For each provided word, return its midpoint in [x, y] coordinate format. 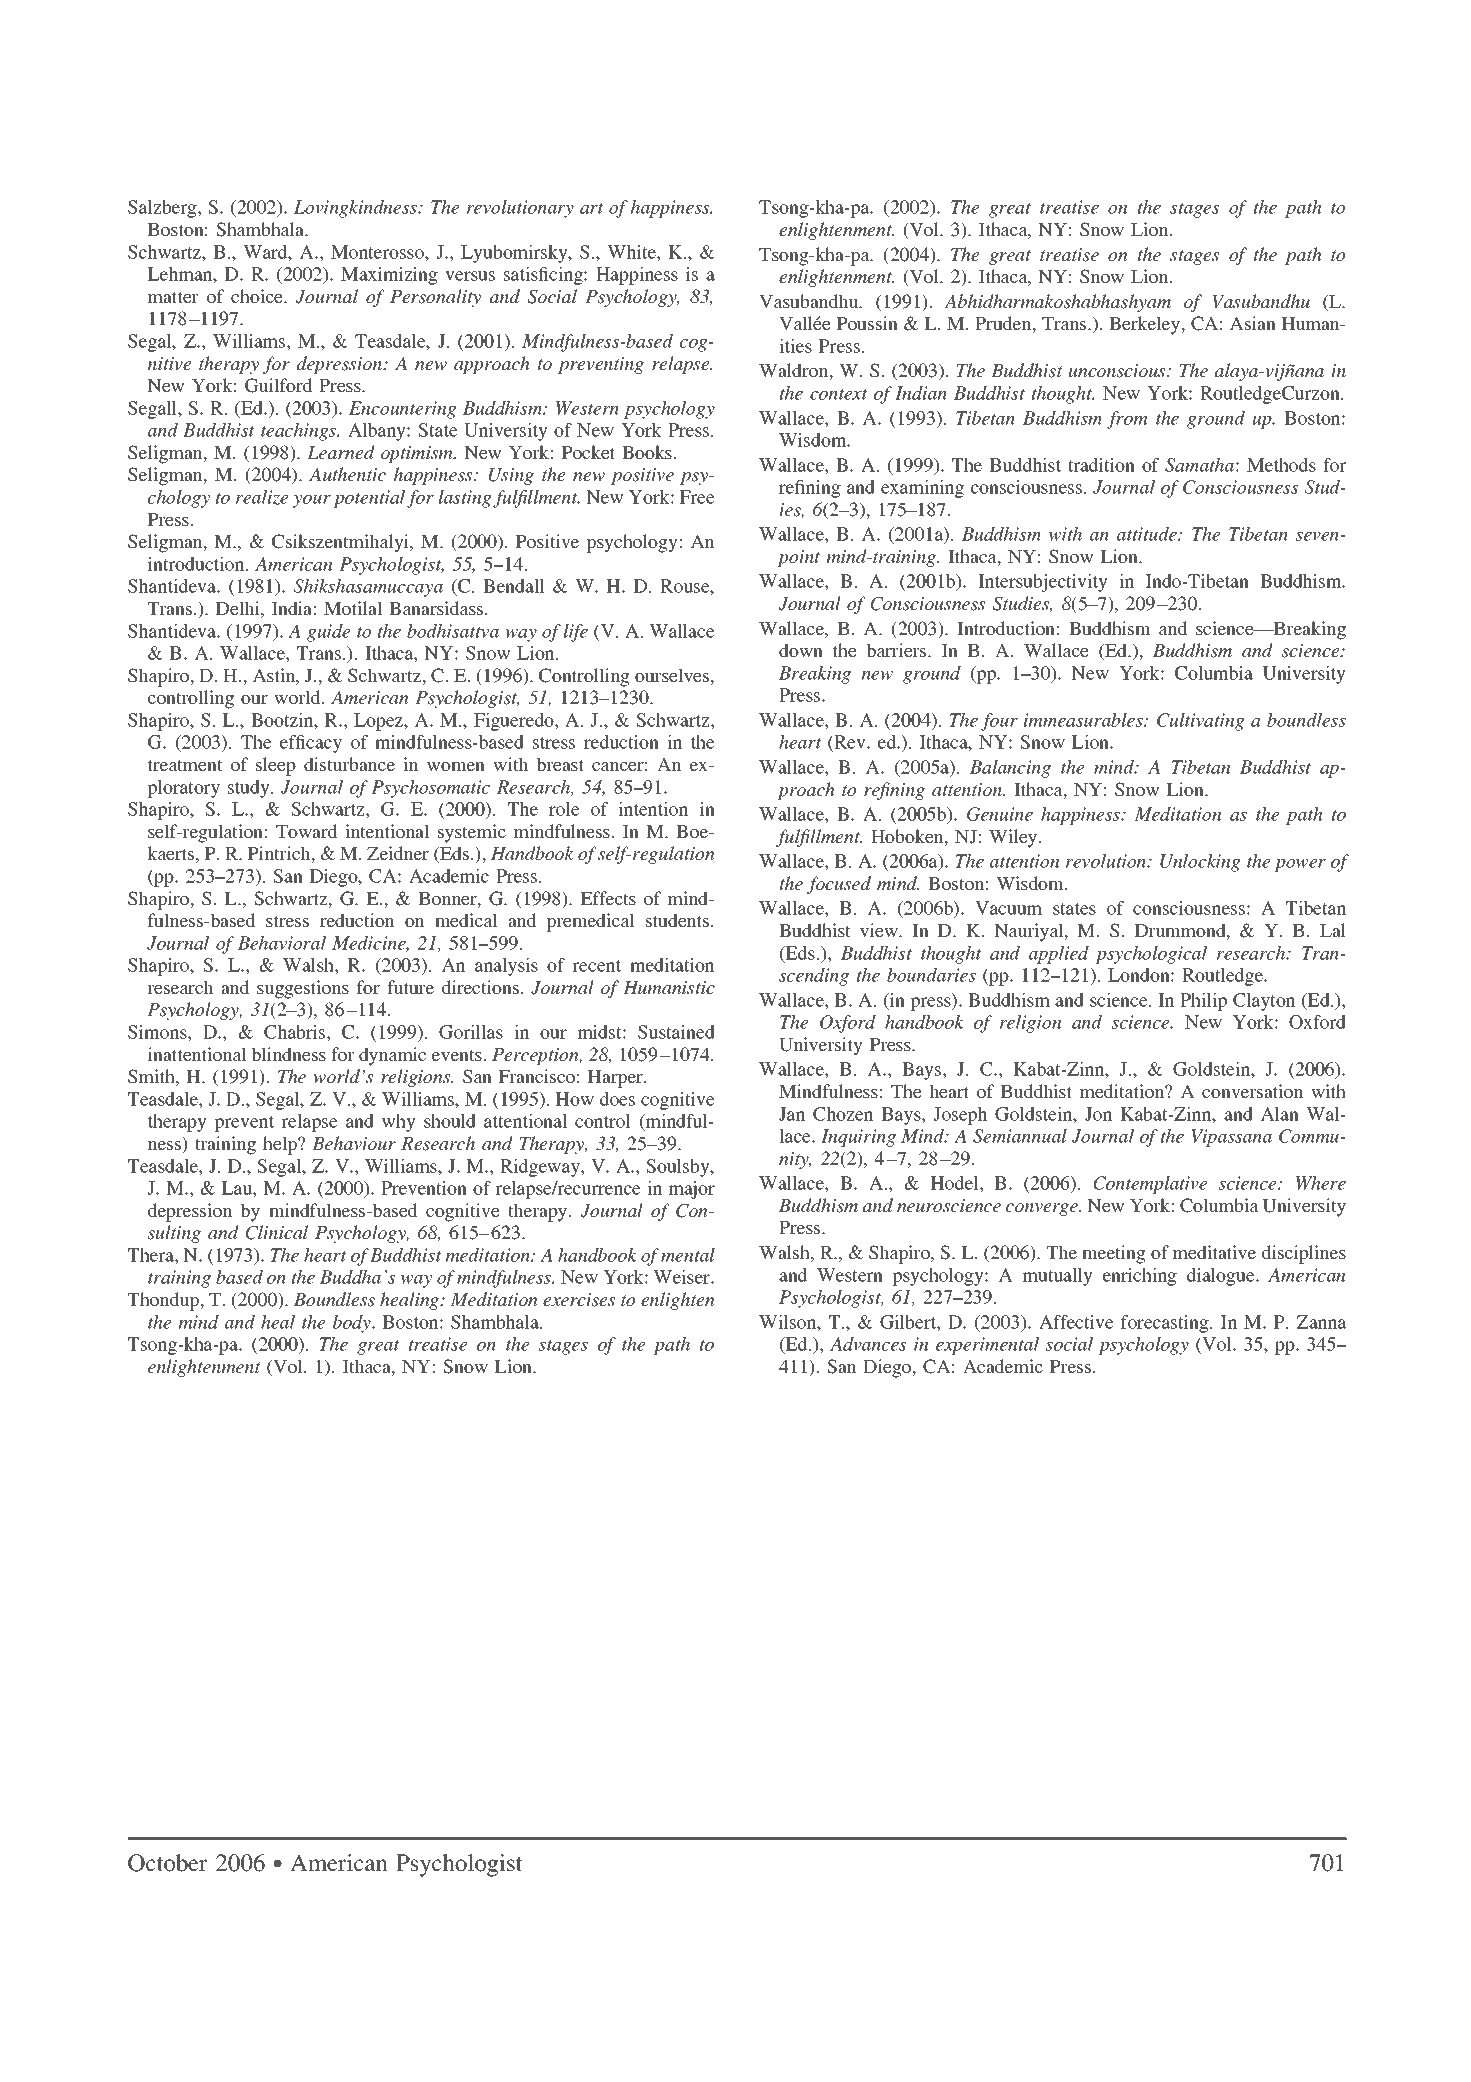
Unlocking [1200, 863]
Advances [868, 1344]
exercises [579, 1300]
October [168, 1863]
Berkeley [1146, 325]
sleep [276, 766]
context [839, 394]
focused [839, 885]
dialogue [1222, 1277]
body [353, 1324]
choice [258, 296]
